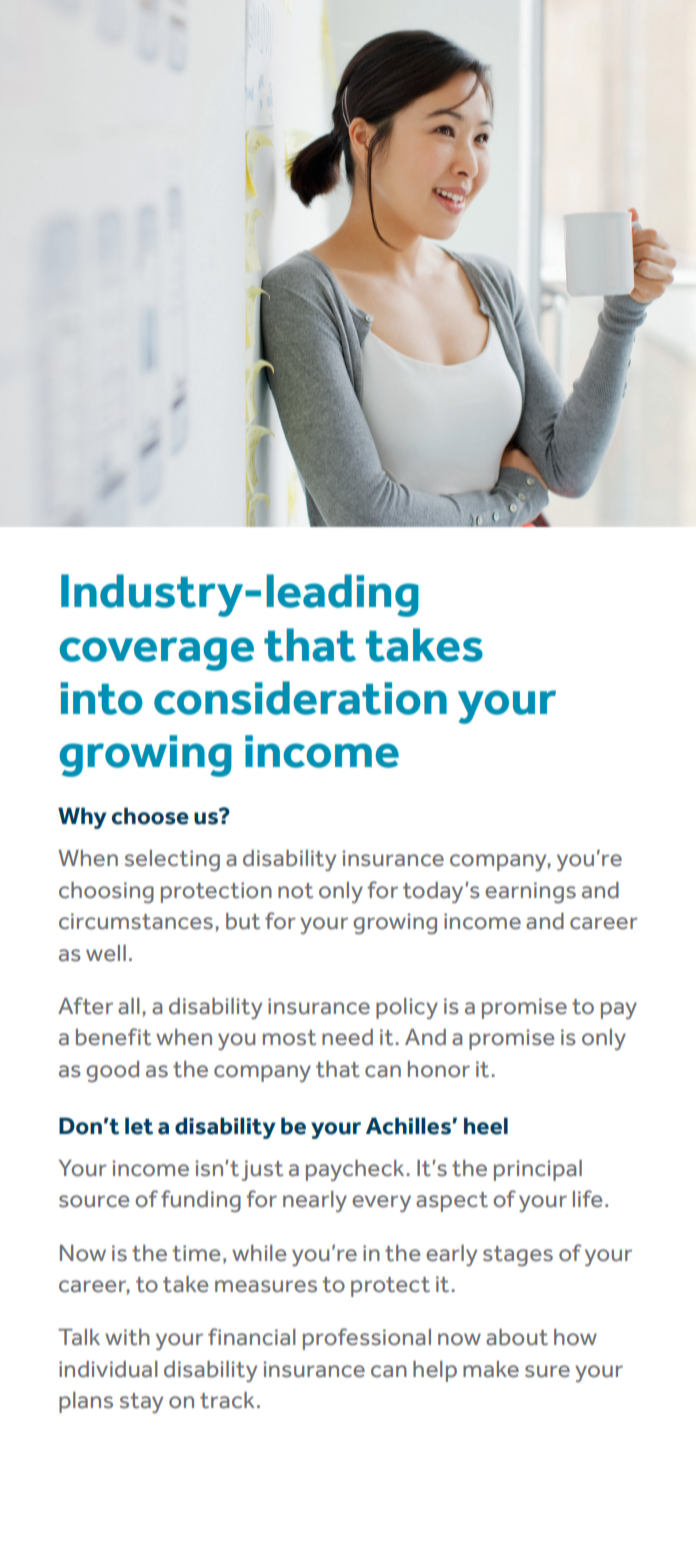 Image resolution: width=696 pixels, height=1568 pixels. What do you see at coordinates (367, 1339) in the screenshot?
I see `professional` at bounding box center [367, 1339].
